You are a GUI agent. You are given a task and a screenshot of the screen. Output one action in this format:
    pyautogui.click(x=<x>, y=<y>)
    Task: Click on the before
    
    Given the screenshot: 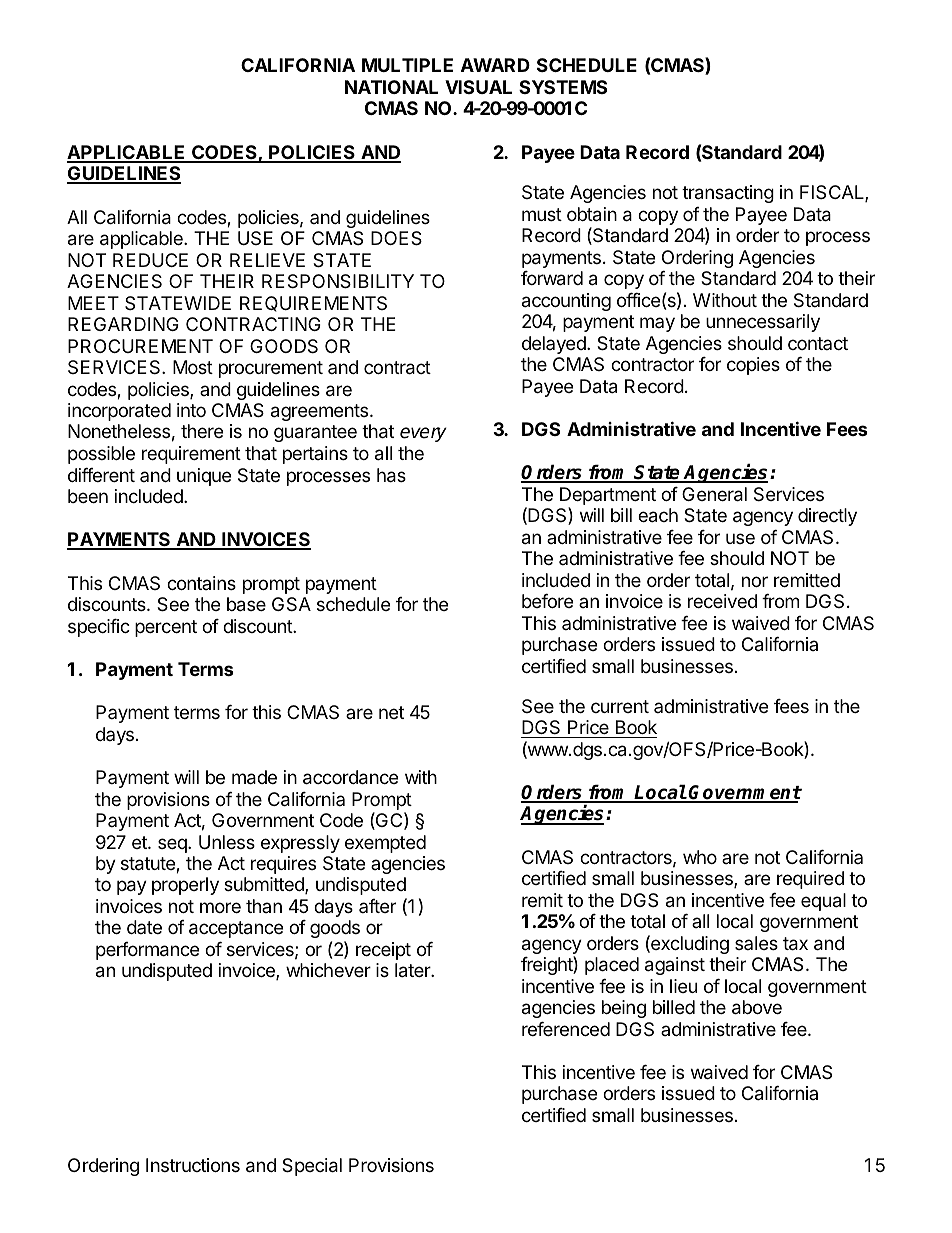 What is the action you would take?
    pyautogui.click(x=547, y=601)
